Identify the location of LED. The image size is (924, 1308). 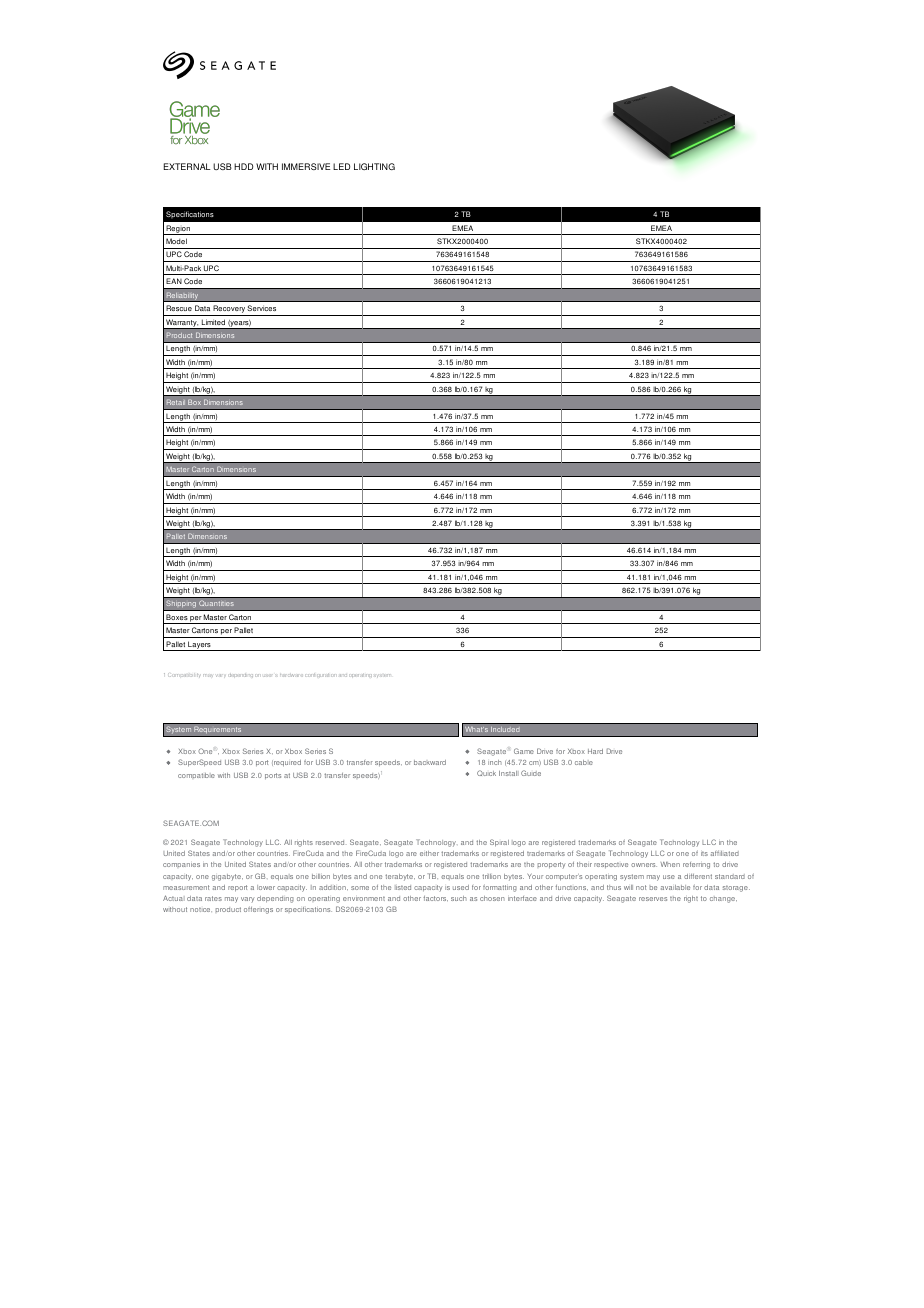
(341, 166).
